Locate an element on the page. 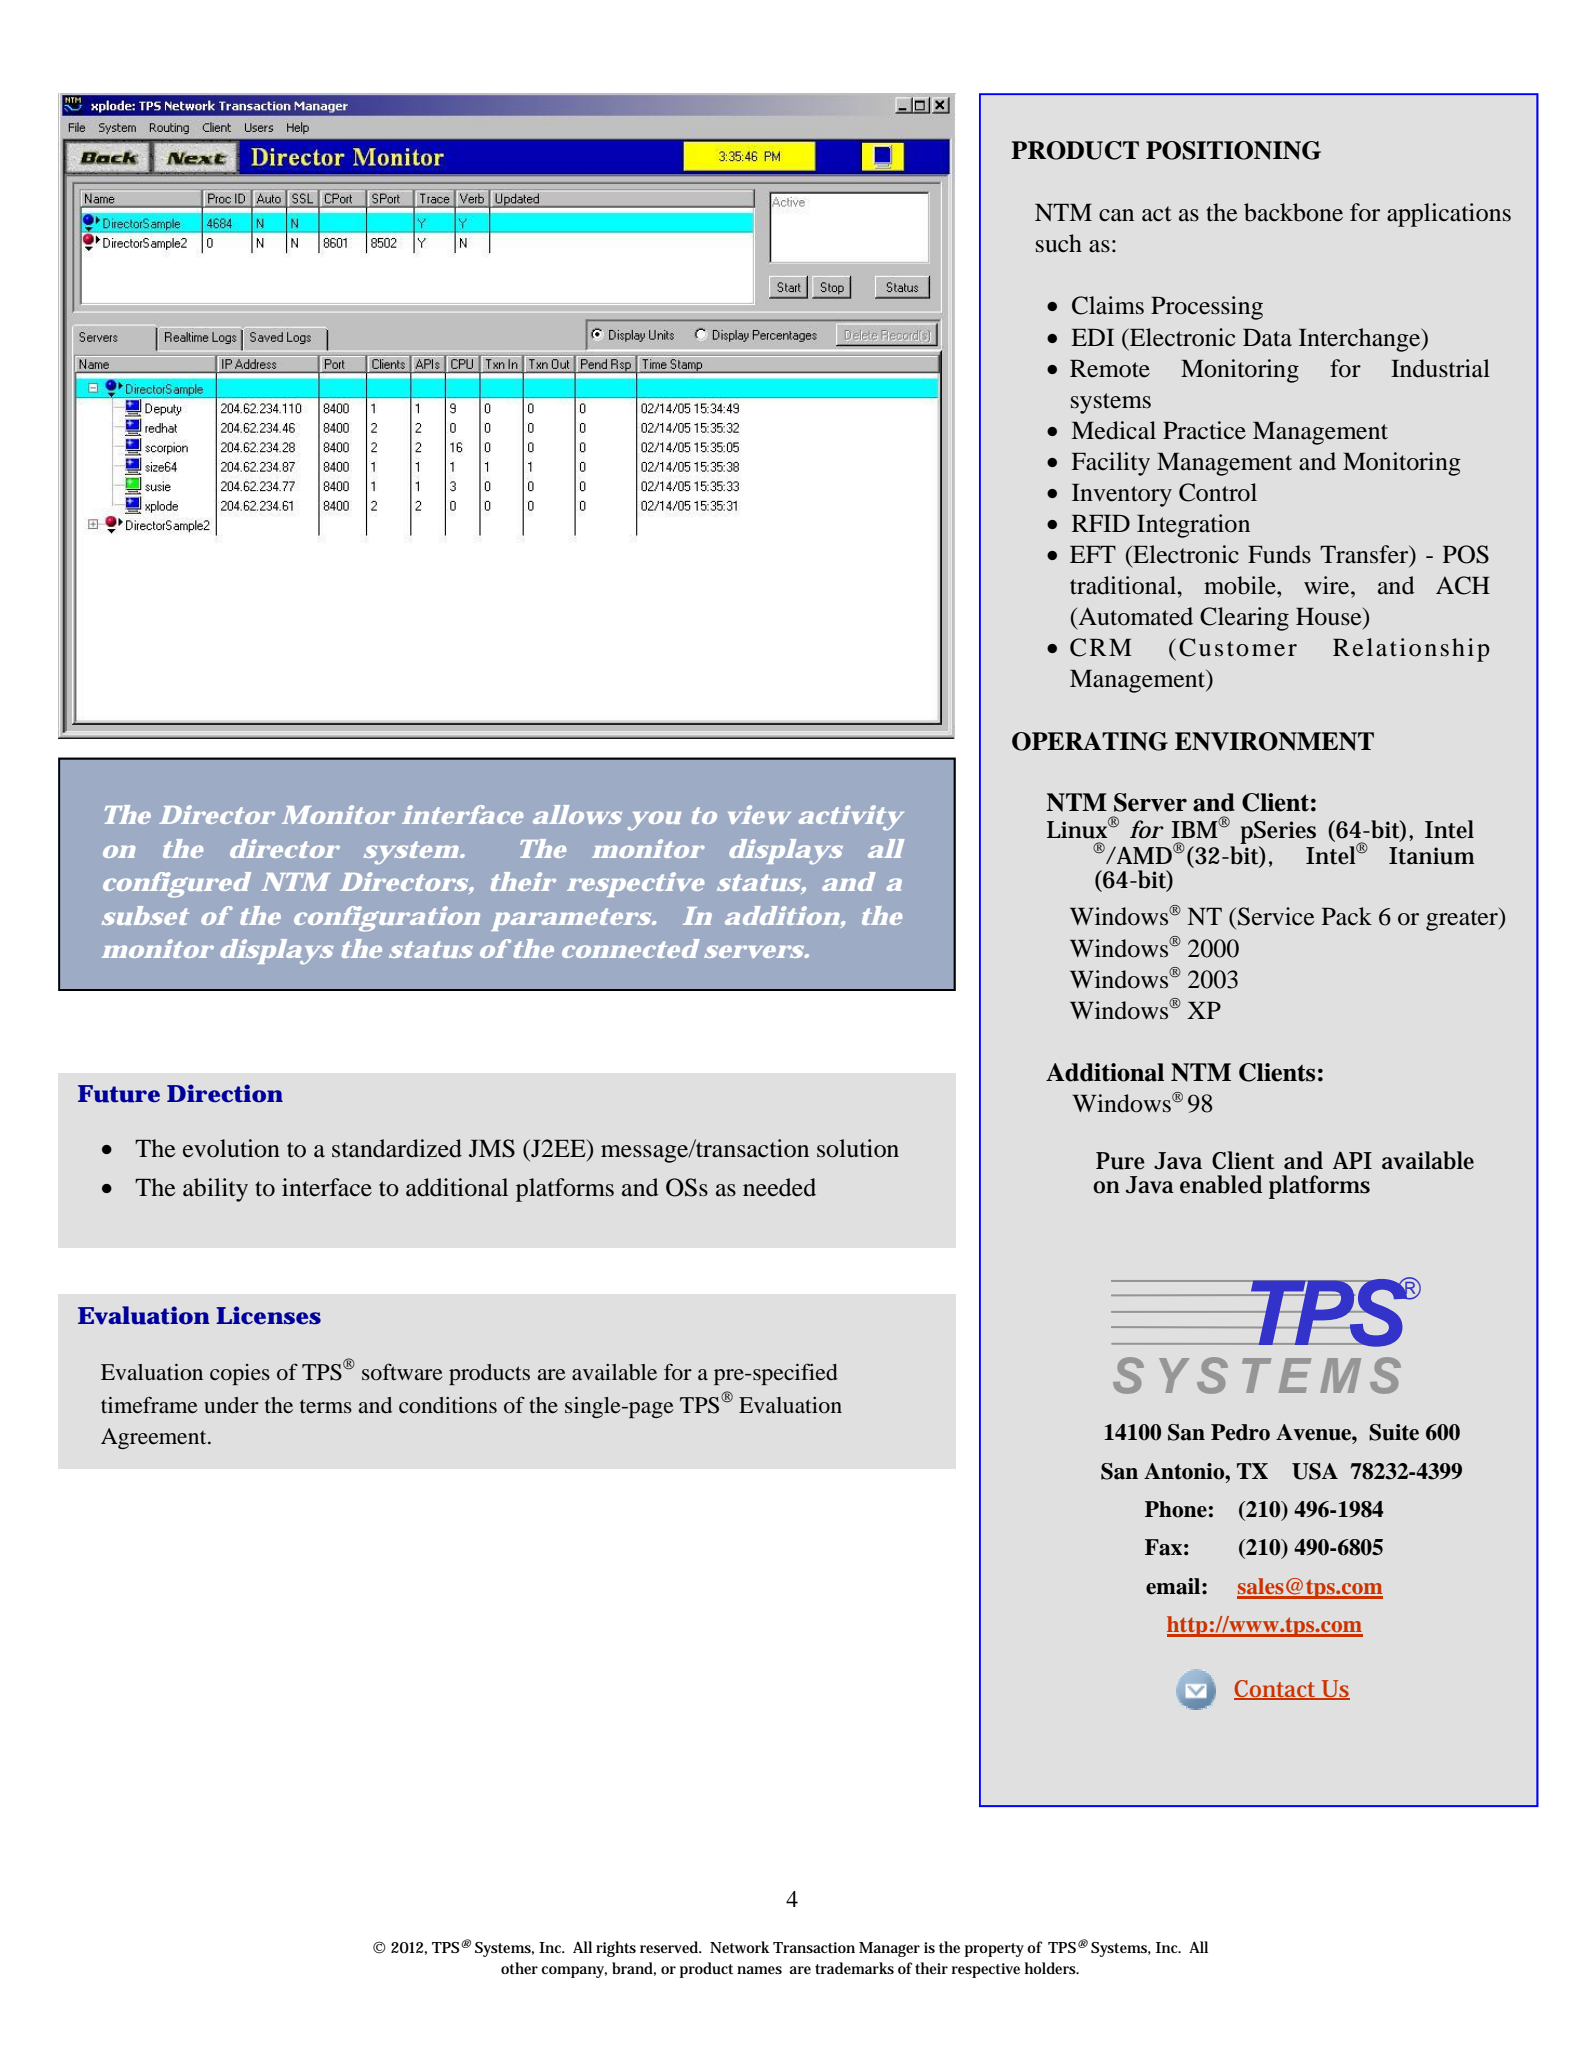 Image resolution: width=1585 pixels, height=2052 pixels. Direction is located at coordinates (225, 1093).
